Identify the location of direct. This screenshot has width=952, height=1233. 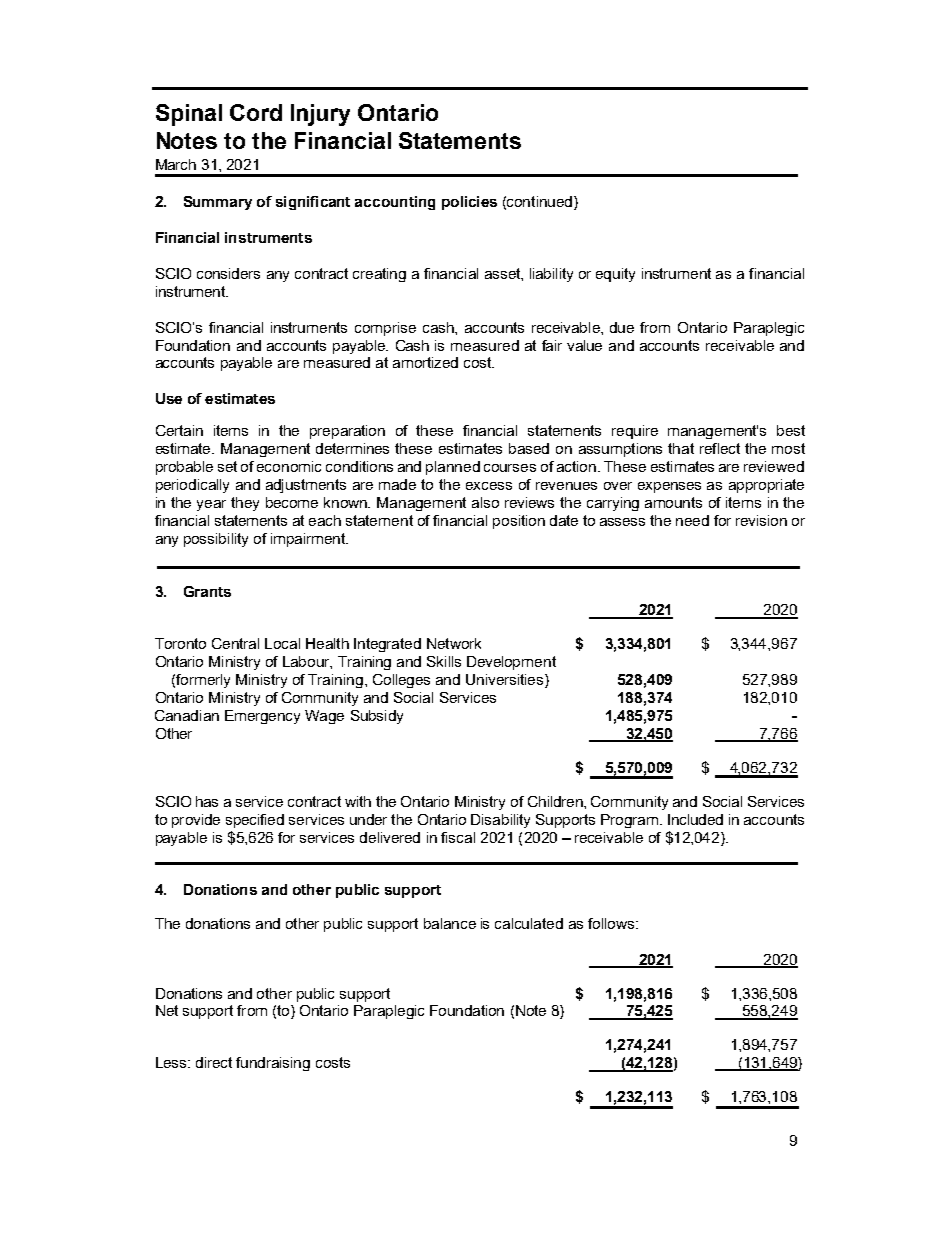
(214, 1062).
